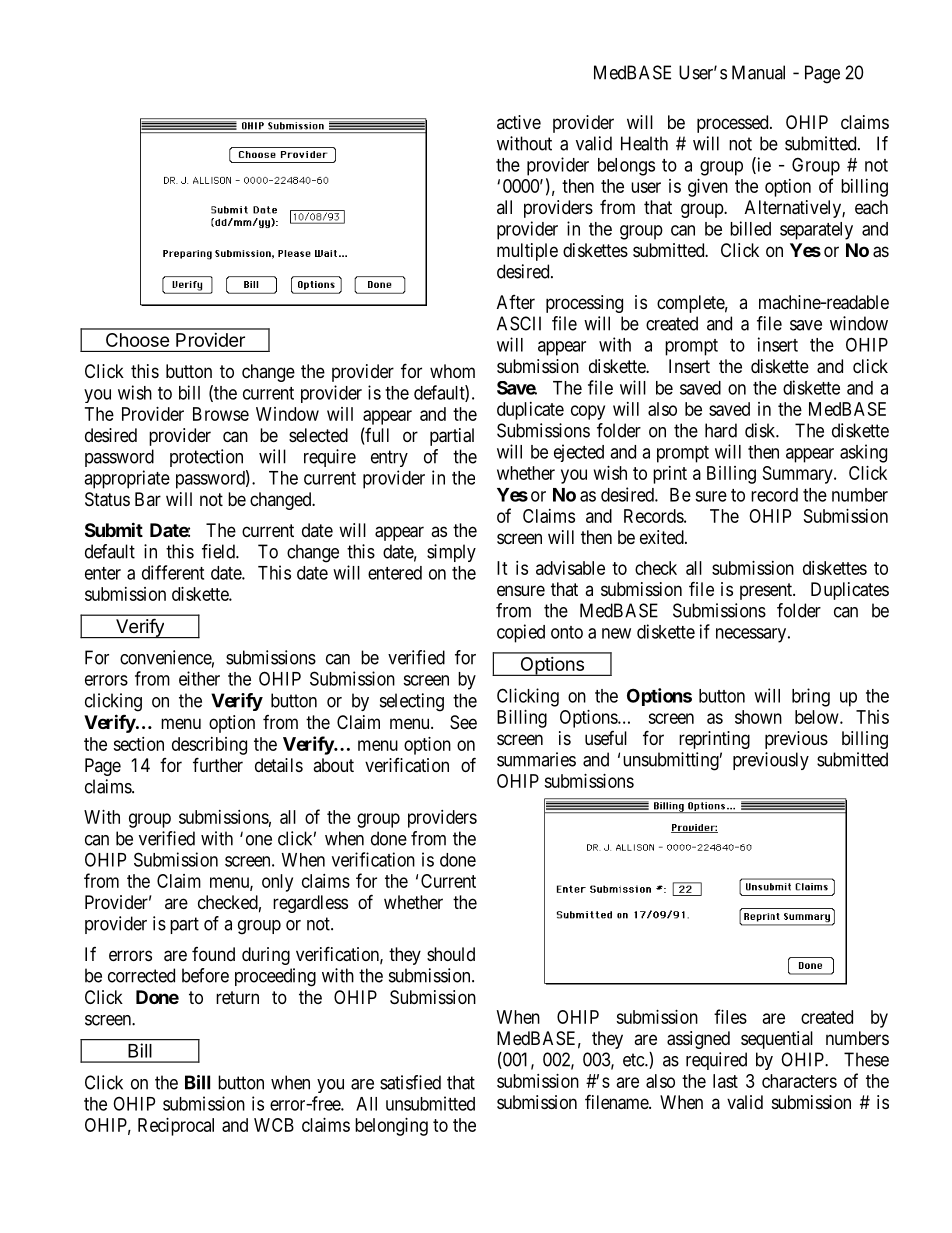 This page has height=1233, width=952. Describe the element at coordinates (451, 553) in the page. I see `simply` at that location.
